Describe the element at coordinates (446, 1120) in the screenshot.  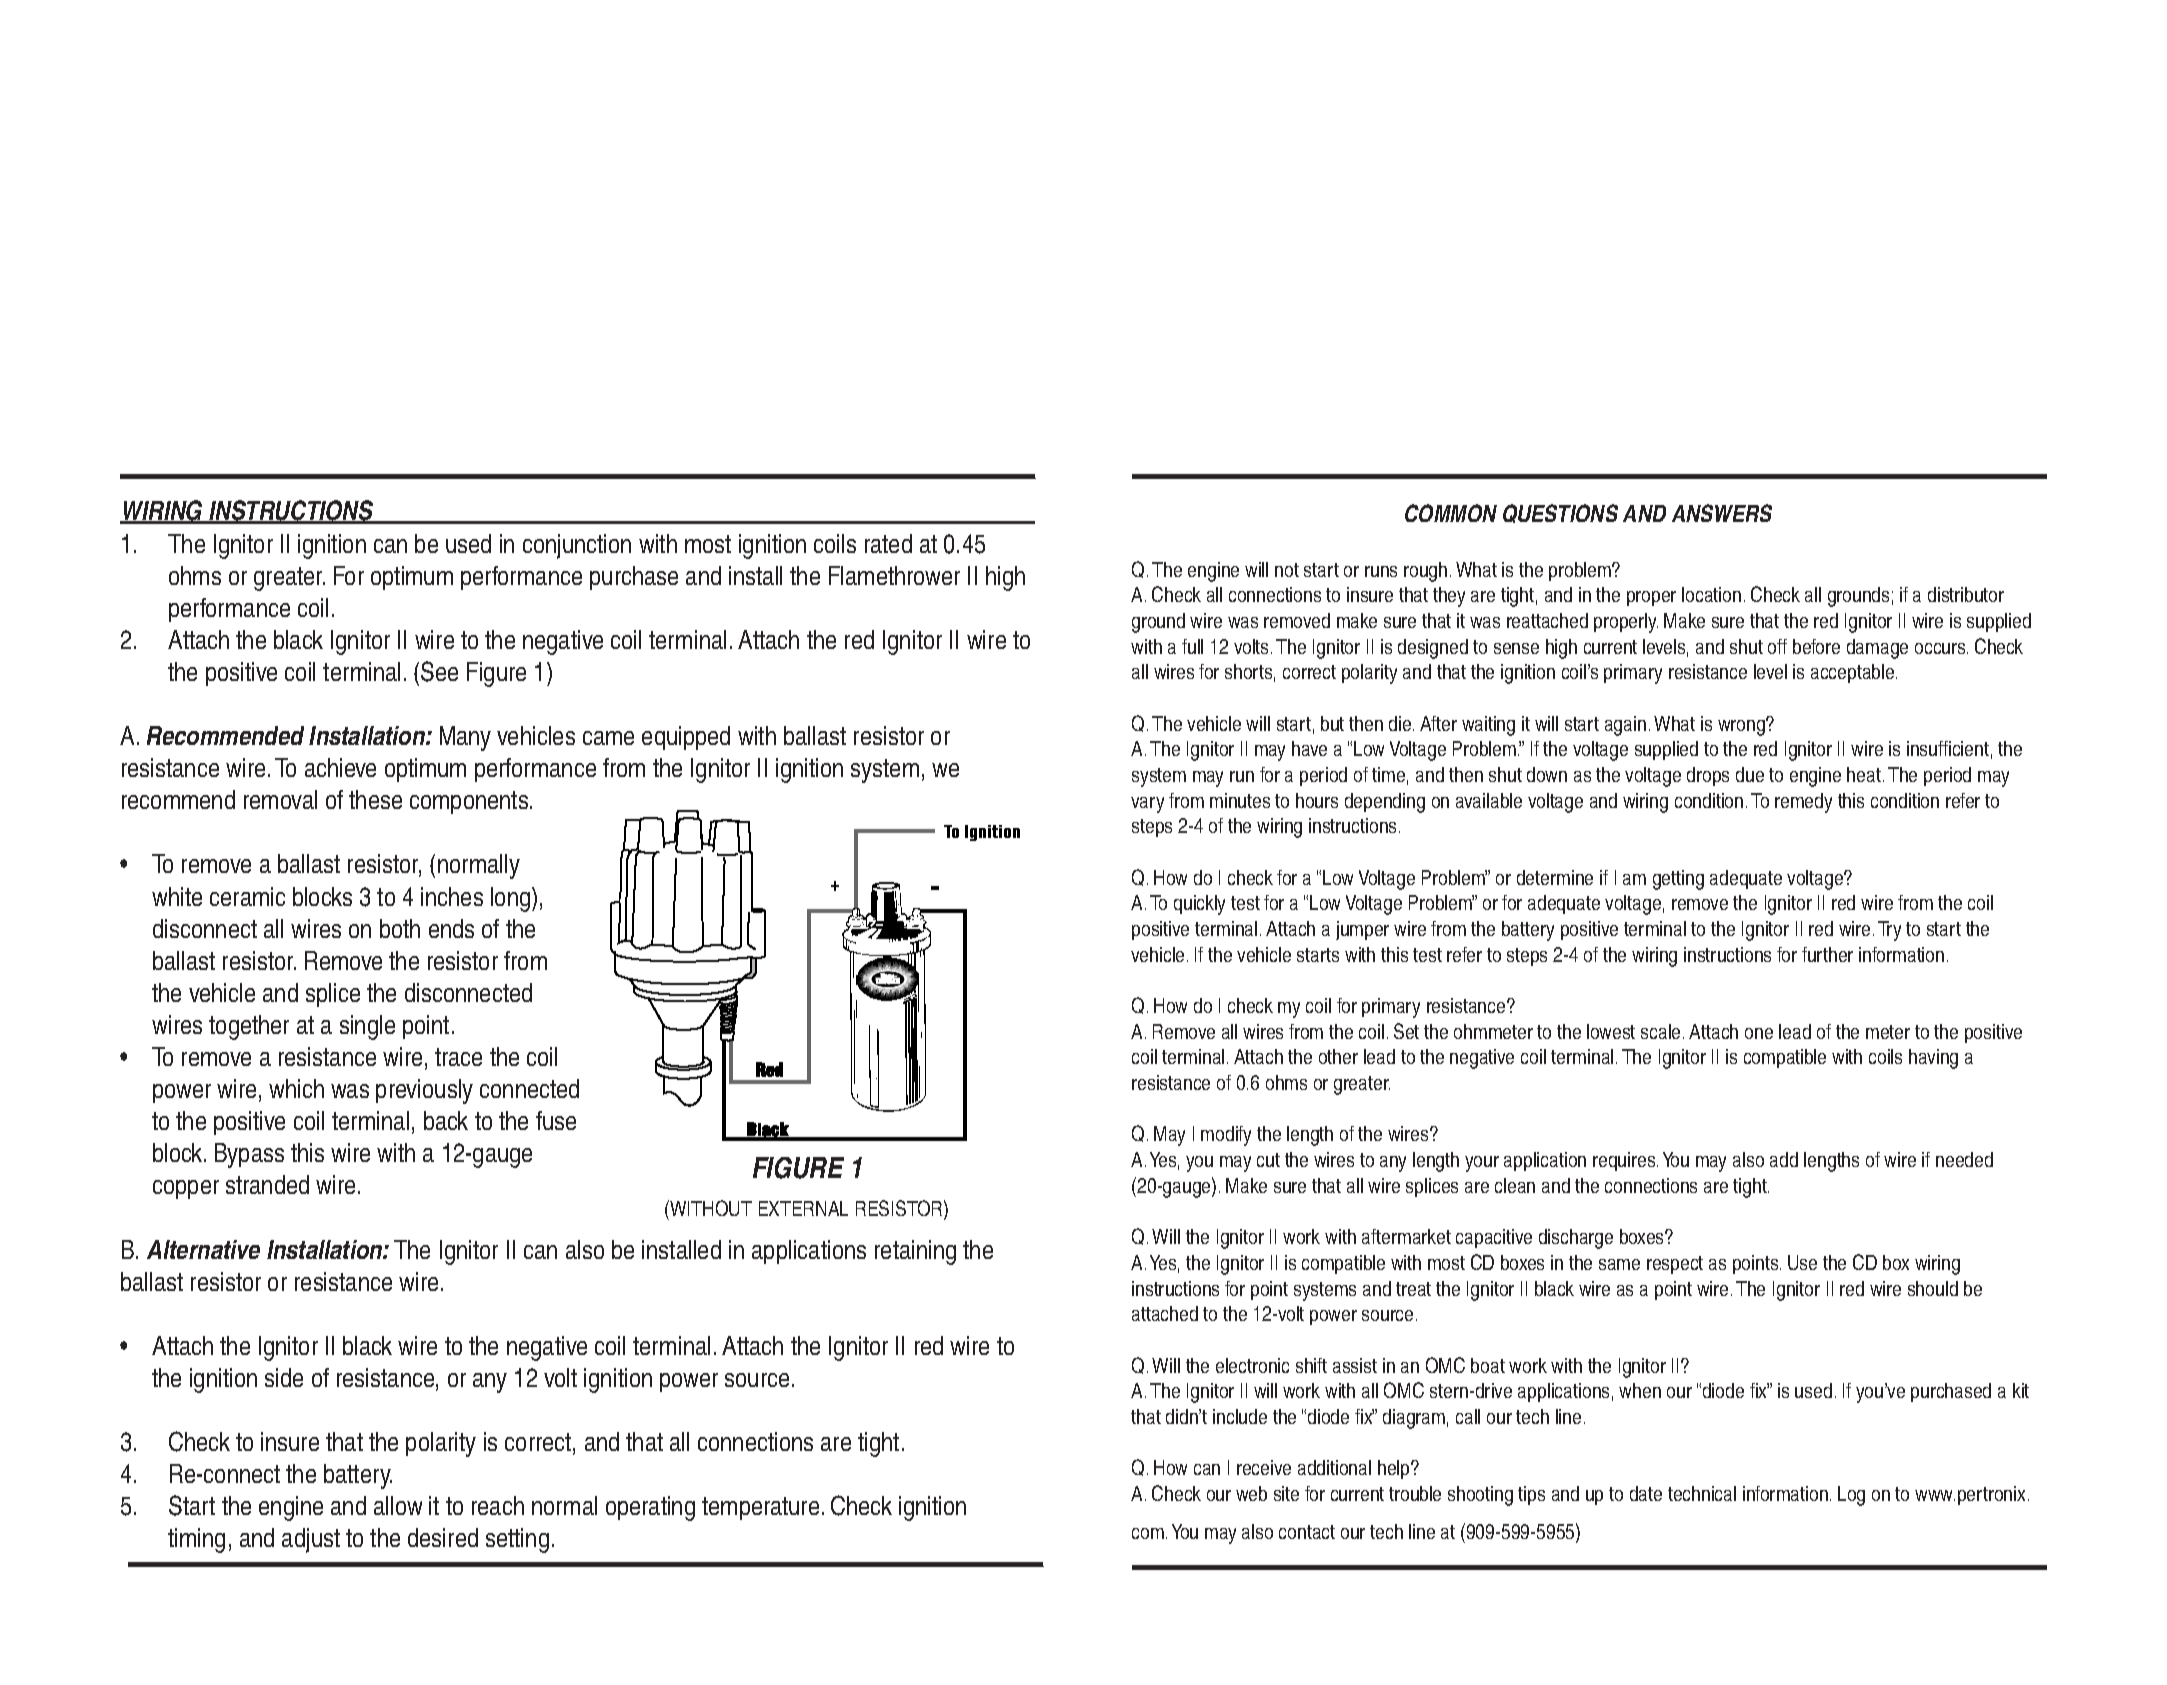
I see `back` at that location.
